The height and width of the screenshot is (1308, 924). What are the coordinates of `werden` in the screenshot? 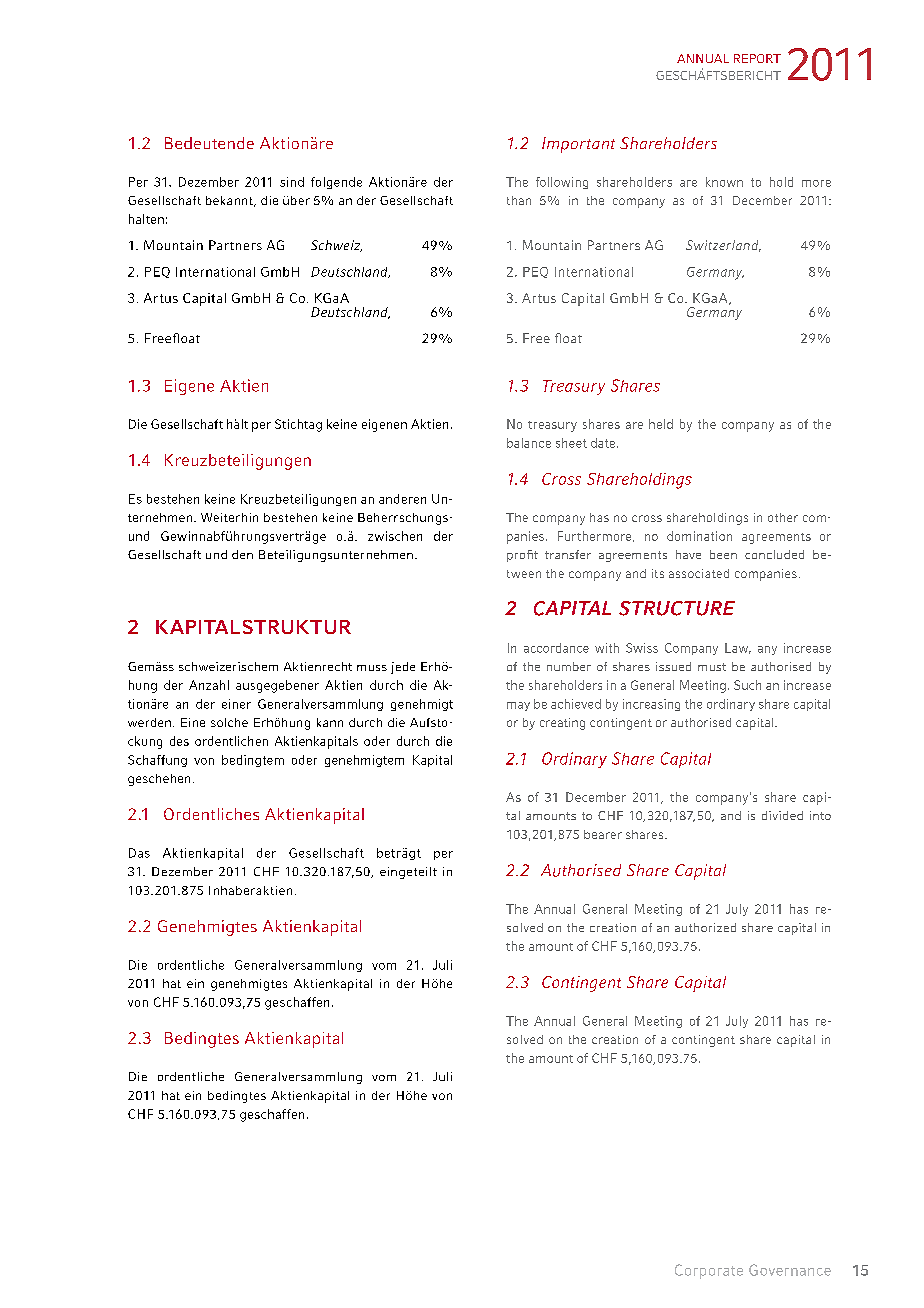 It's located at (149, 722).
